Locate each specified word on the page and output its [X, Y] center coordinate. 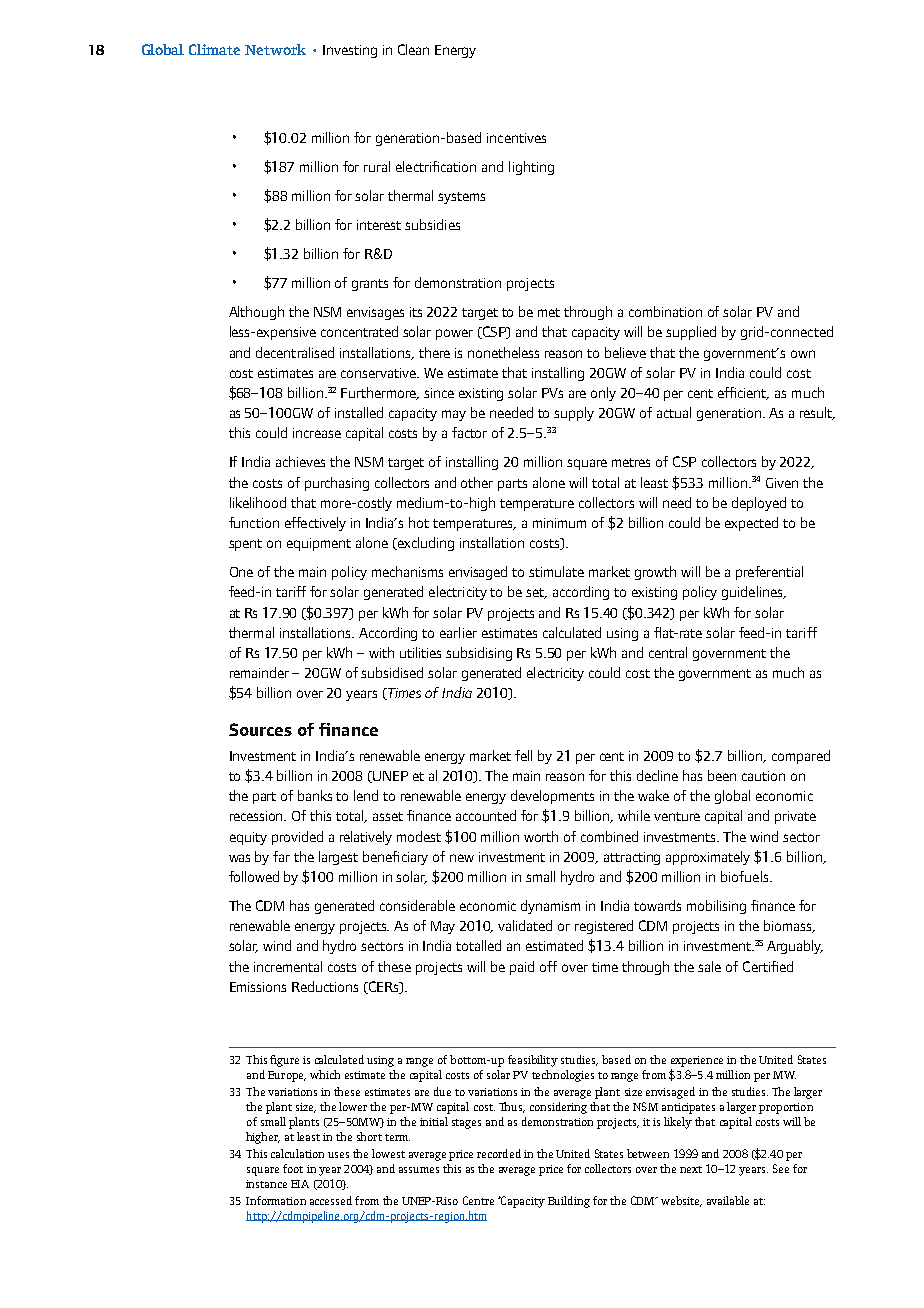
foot [293, 1168]
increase [317, 433]
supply [574, 414]
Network [275, 49]
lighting [531, 168]
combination [665, 311]
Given [782, 483]
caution [763, 776]
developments [552, 797]
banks [315, 795]
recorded [499, 1153]
